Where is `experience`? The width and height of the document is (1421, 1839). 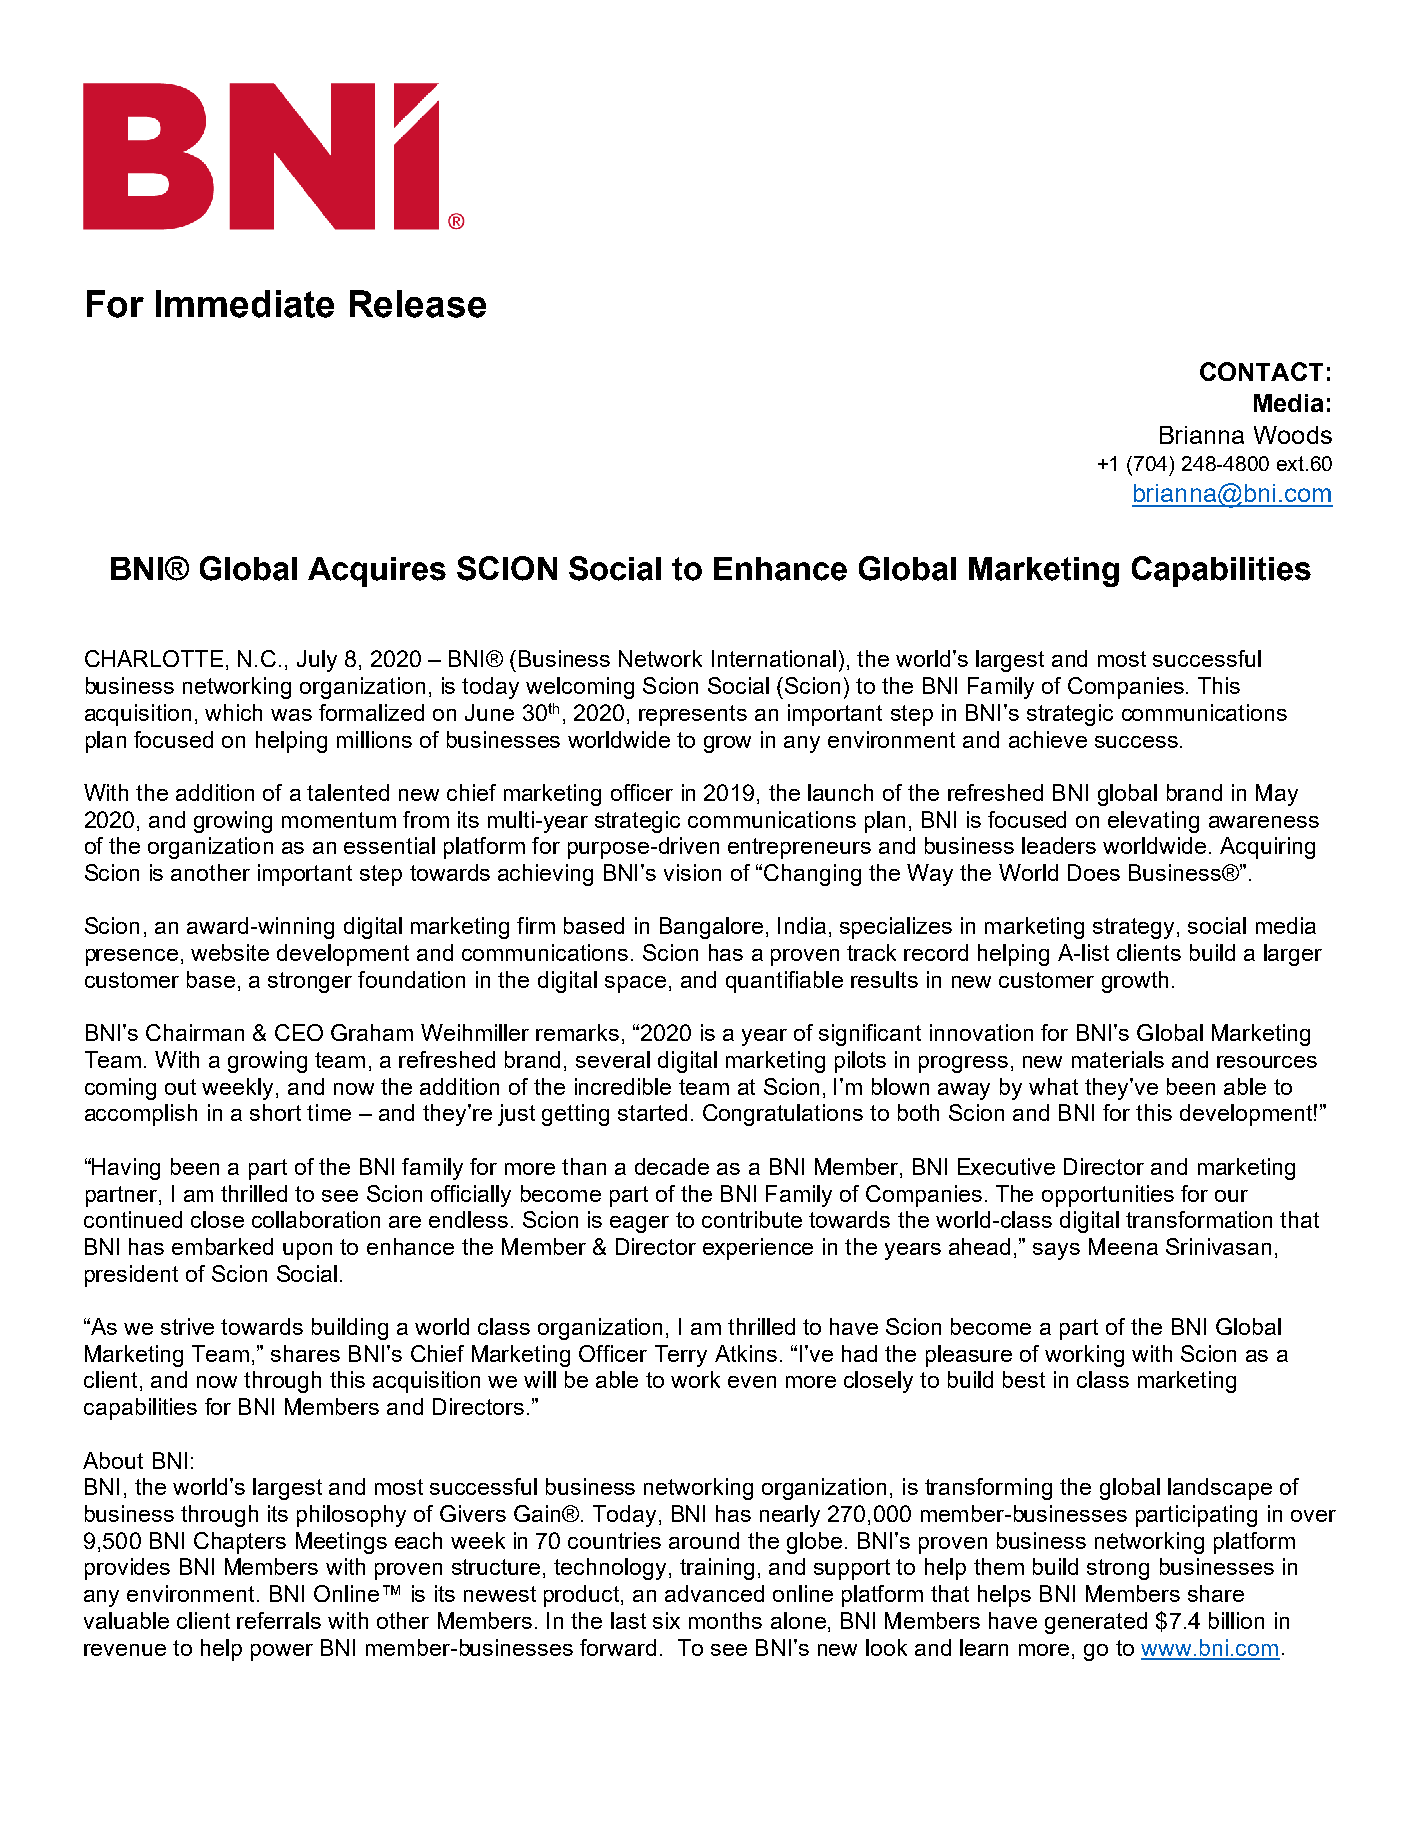
experience is located at coordinates (758, 1249).
